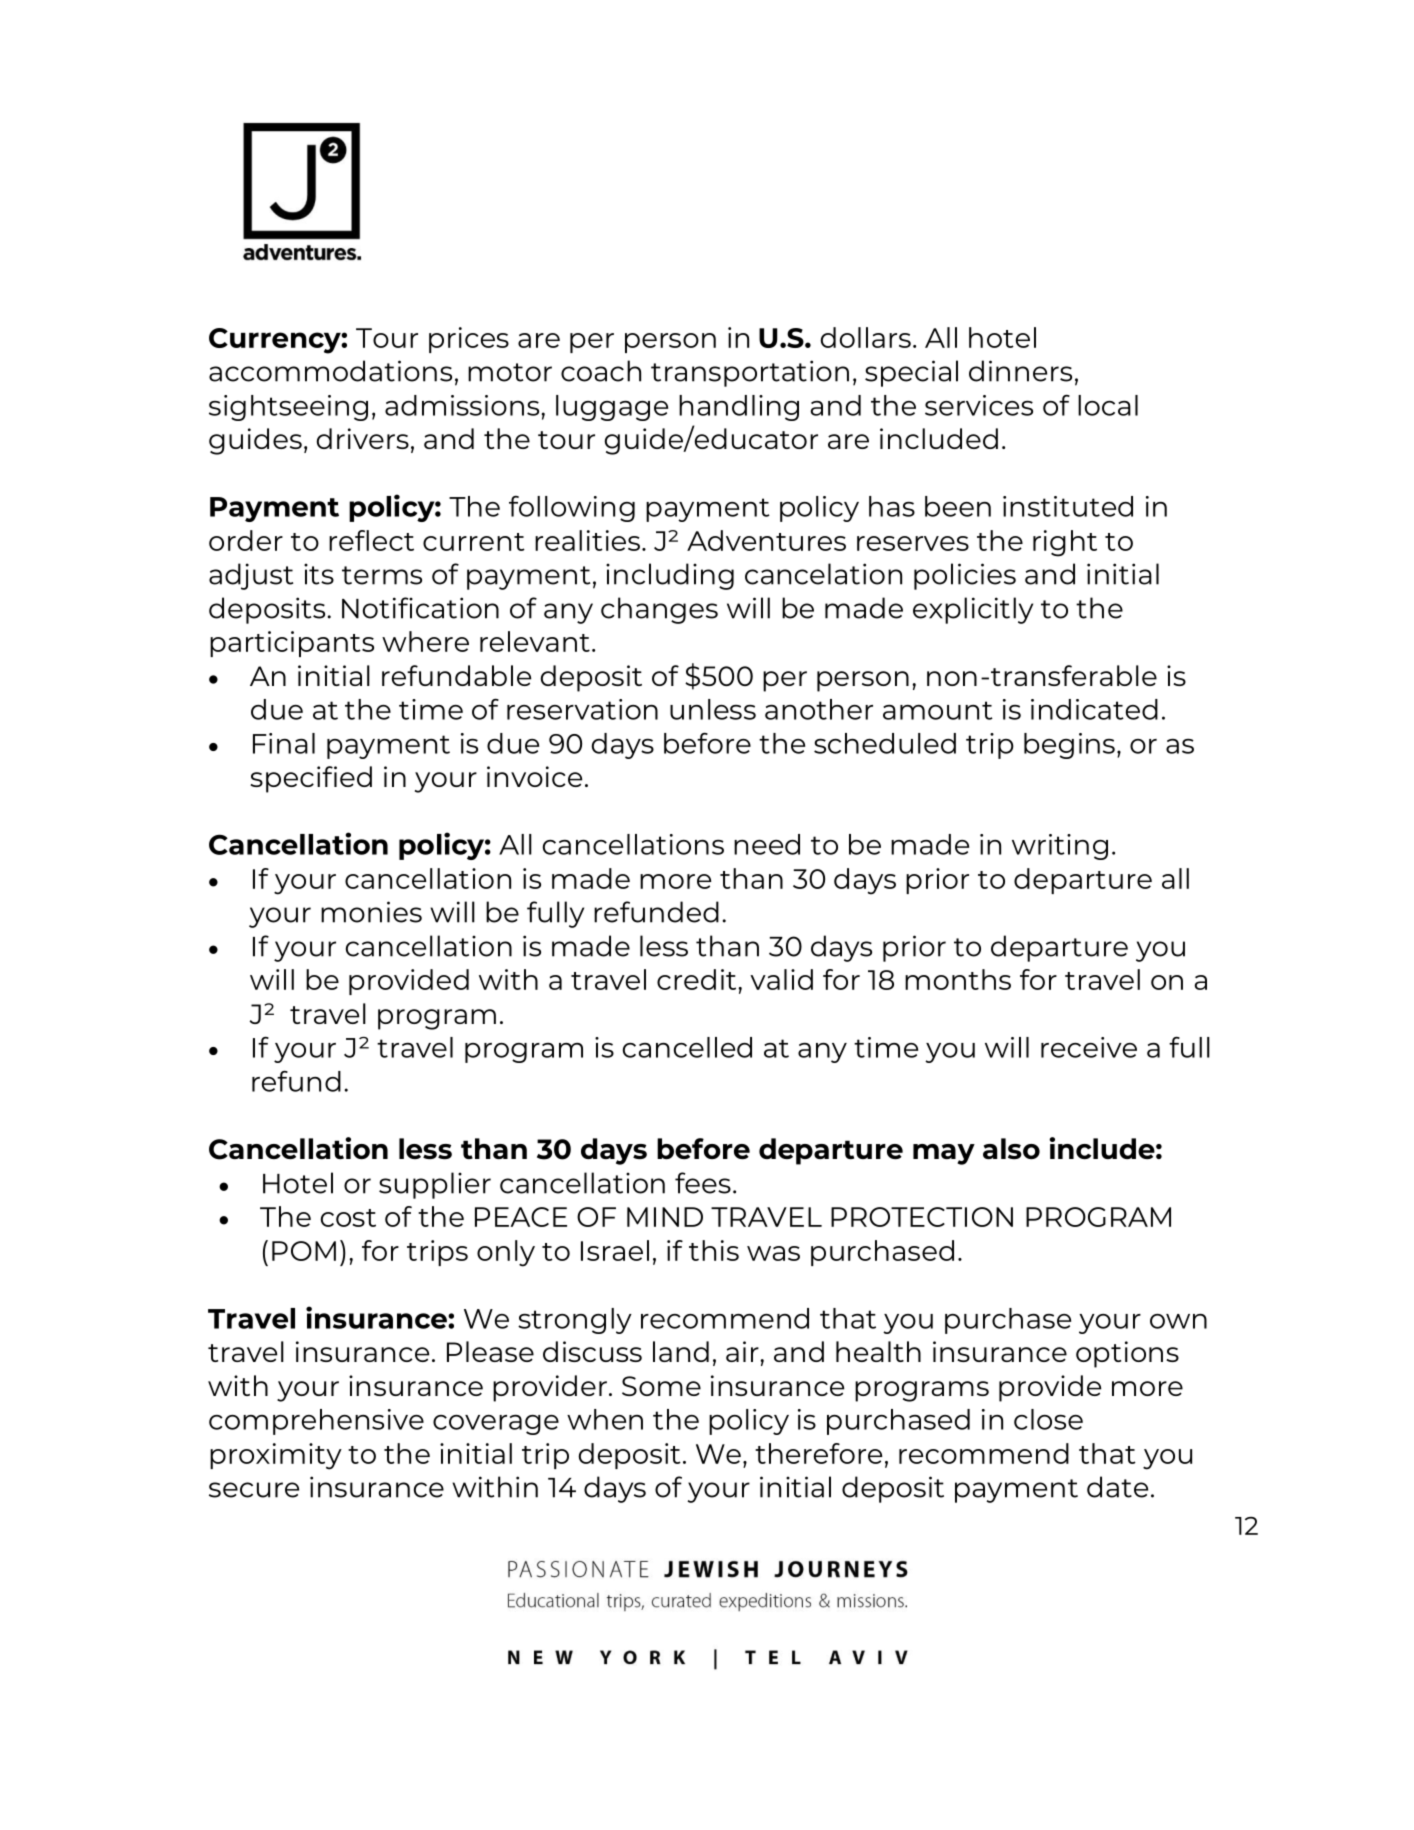 This screenshot has height=1830, width=1414. What do you see at coordinates (1060, 847) in the screenshot?
I see `writing` at bounding box center [1060, 847].
